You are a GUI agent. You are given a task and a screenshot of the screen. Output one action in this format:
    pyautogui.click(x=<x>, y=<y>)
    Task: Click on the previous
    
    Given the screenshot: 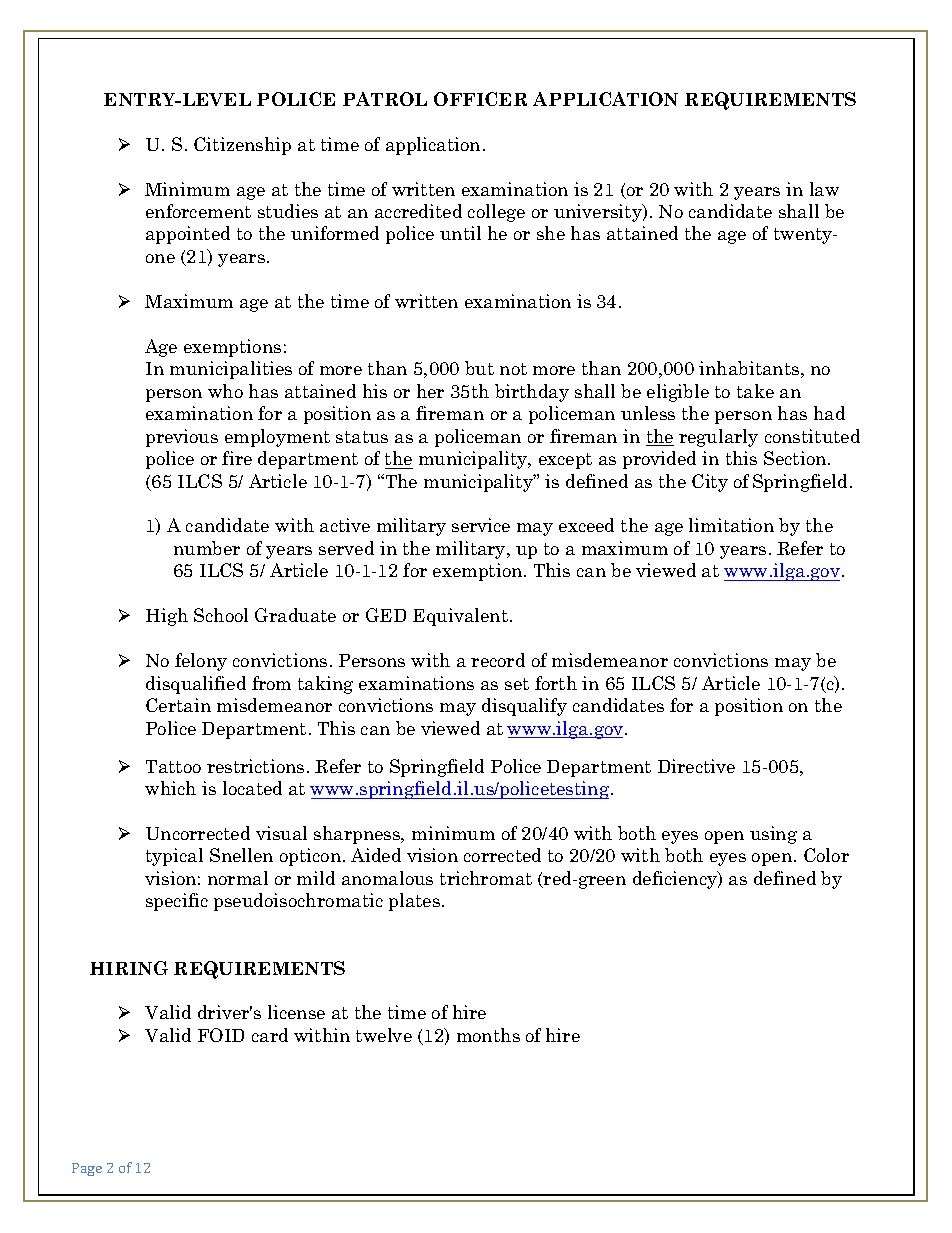 What is the action you would take?
    pyautogui.click(x=182, y=438)
